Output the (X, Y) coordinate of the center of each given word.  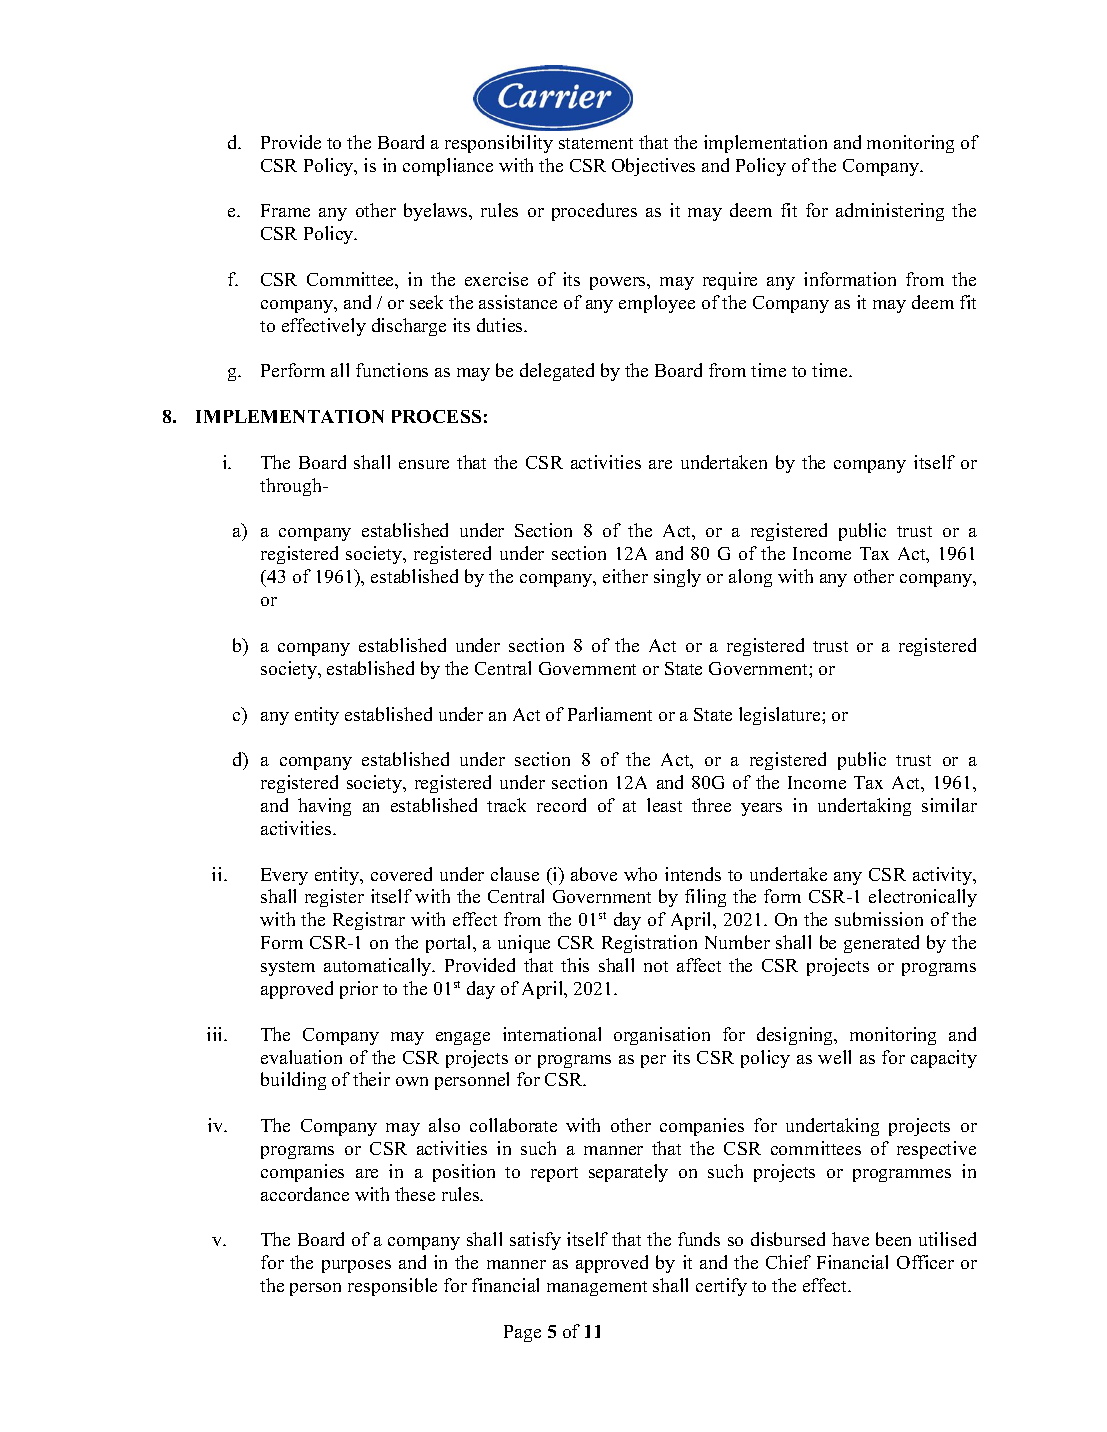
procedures (594, 212)
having (324, 807)
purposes (356, 1266)
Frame (285, 210)
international (552, 1034)
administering (890, 212)
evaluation (301, 1057)
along (750, 578)
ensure (424, 464)
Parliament (610, 714)
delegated (557, 372)
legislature (781, 716)
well (834, 1057)
